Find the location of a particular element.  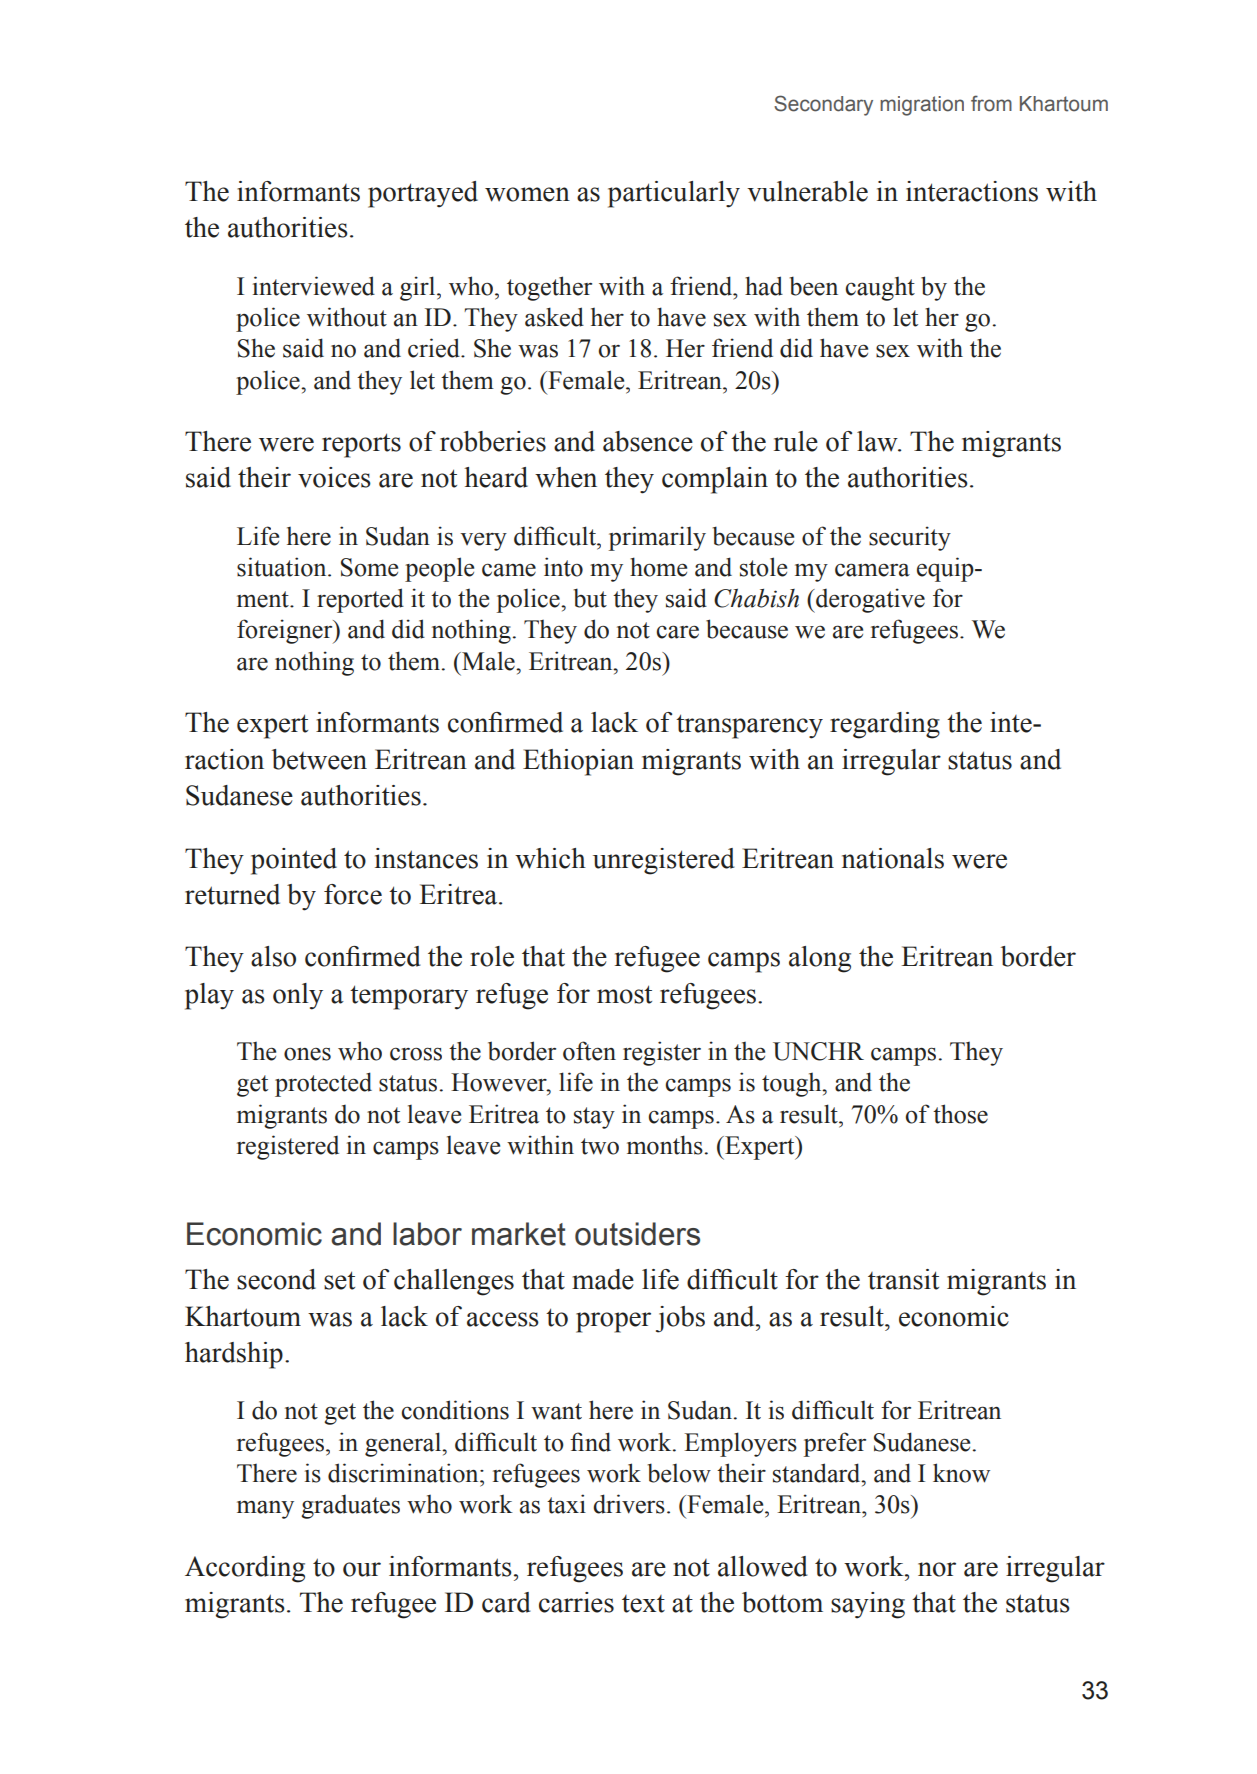

carries is located at coordinates (576, 1602).
